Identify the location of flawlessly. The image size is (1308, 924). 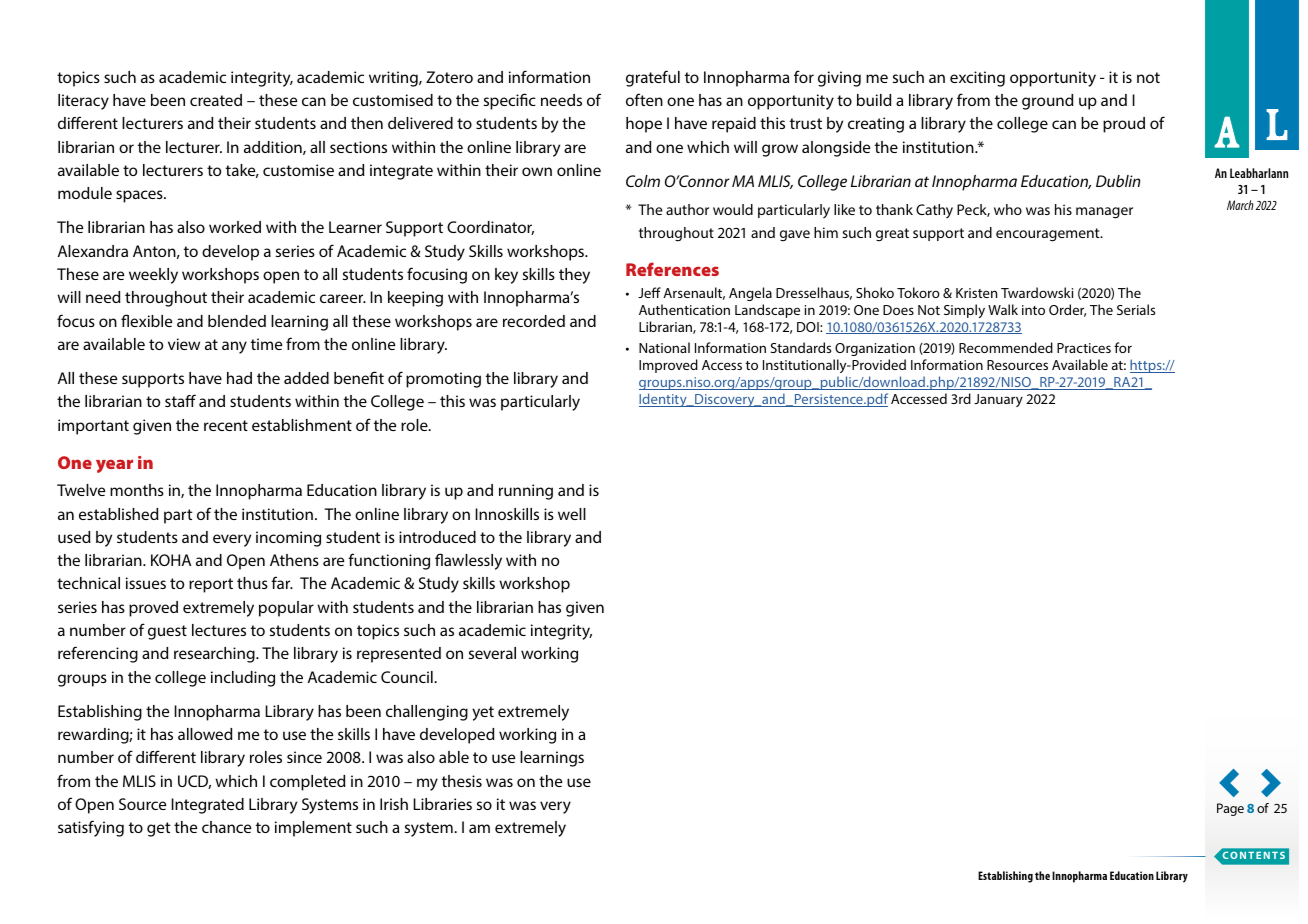
(468, 561).
